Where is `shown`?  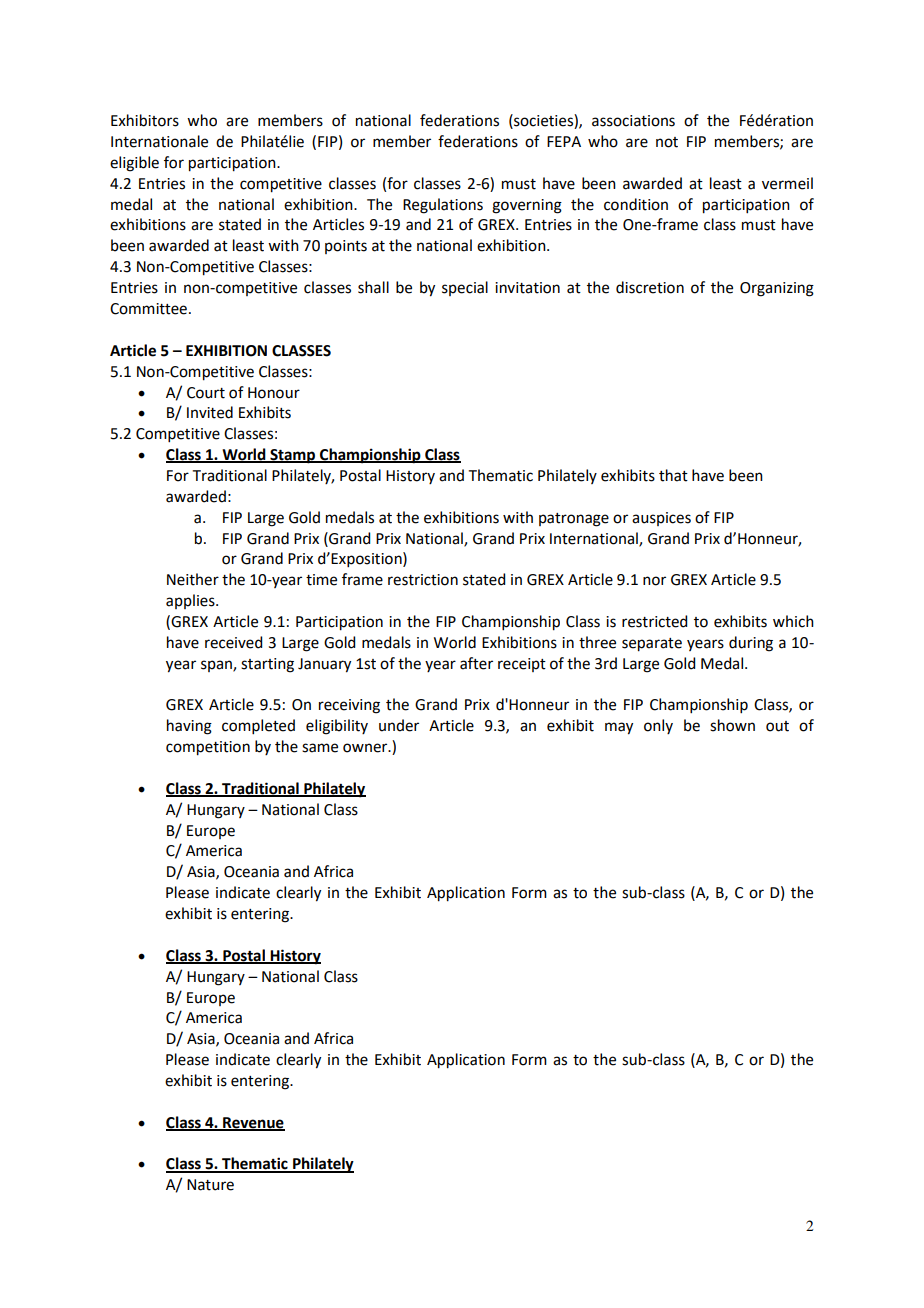 shown is located at coordinates (732, 725).
